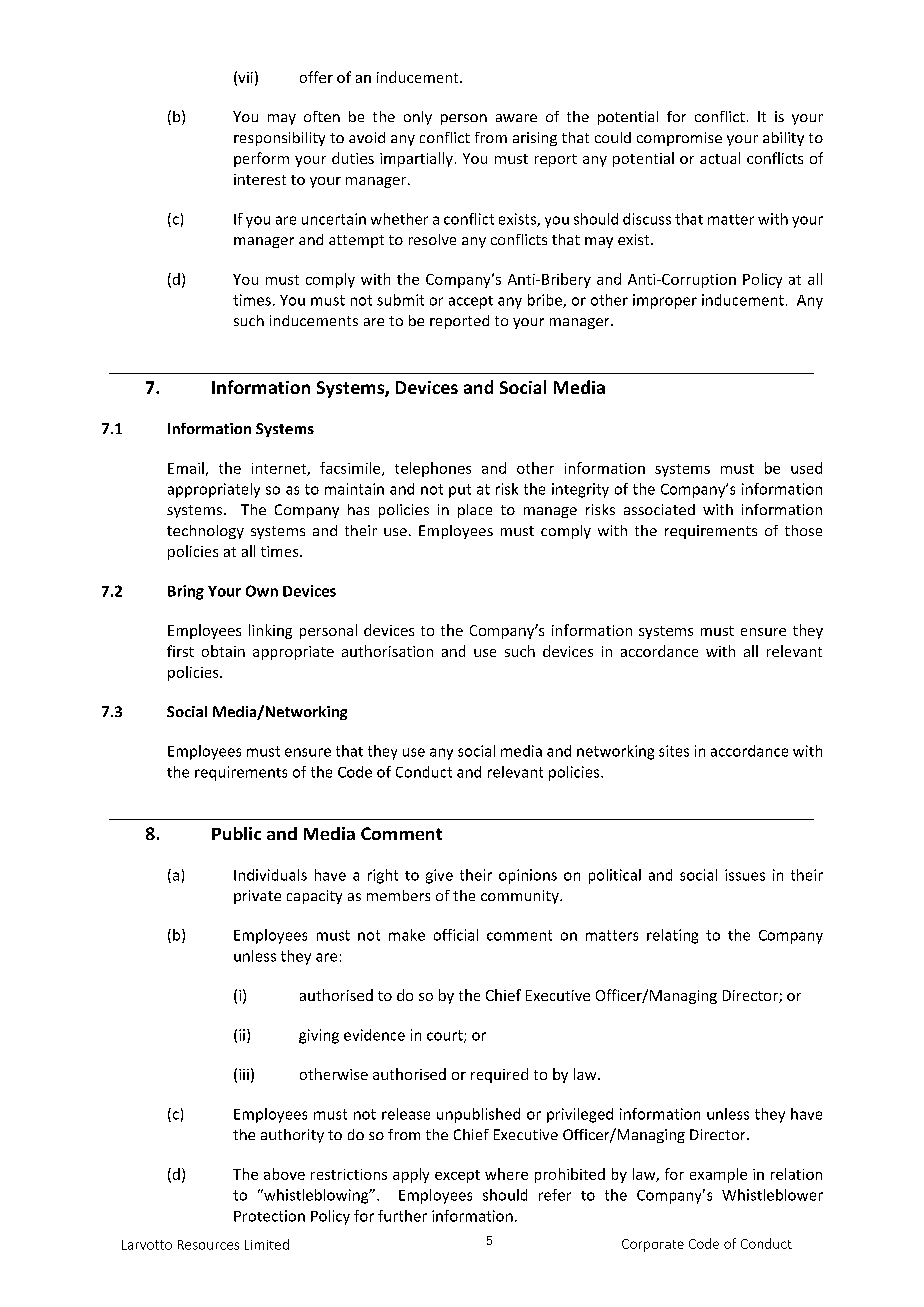  I want to click on where, so click(506, 1174).
